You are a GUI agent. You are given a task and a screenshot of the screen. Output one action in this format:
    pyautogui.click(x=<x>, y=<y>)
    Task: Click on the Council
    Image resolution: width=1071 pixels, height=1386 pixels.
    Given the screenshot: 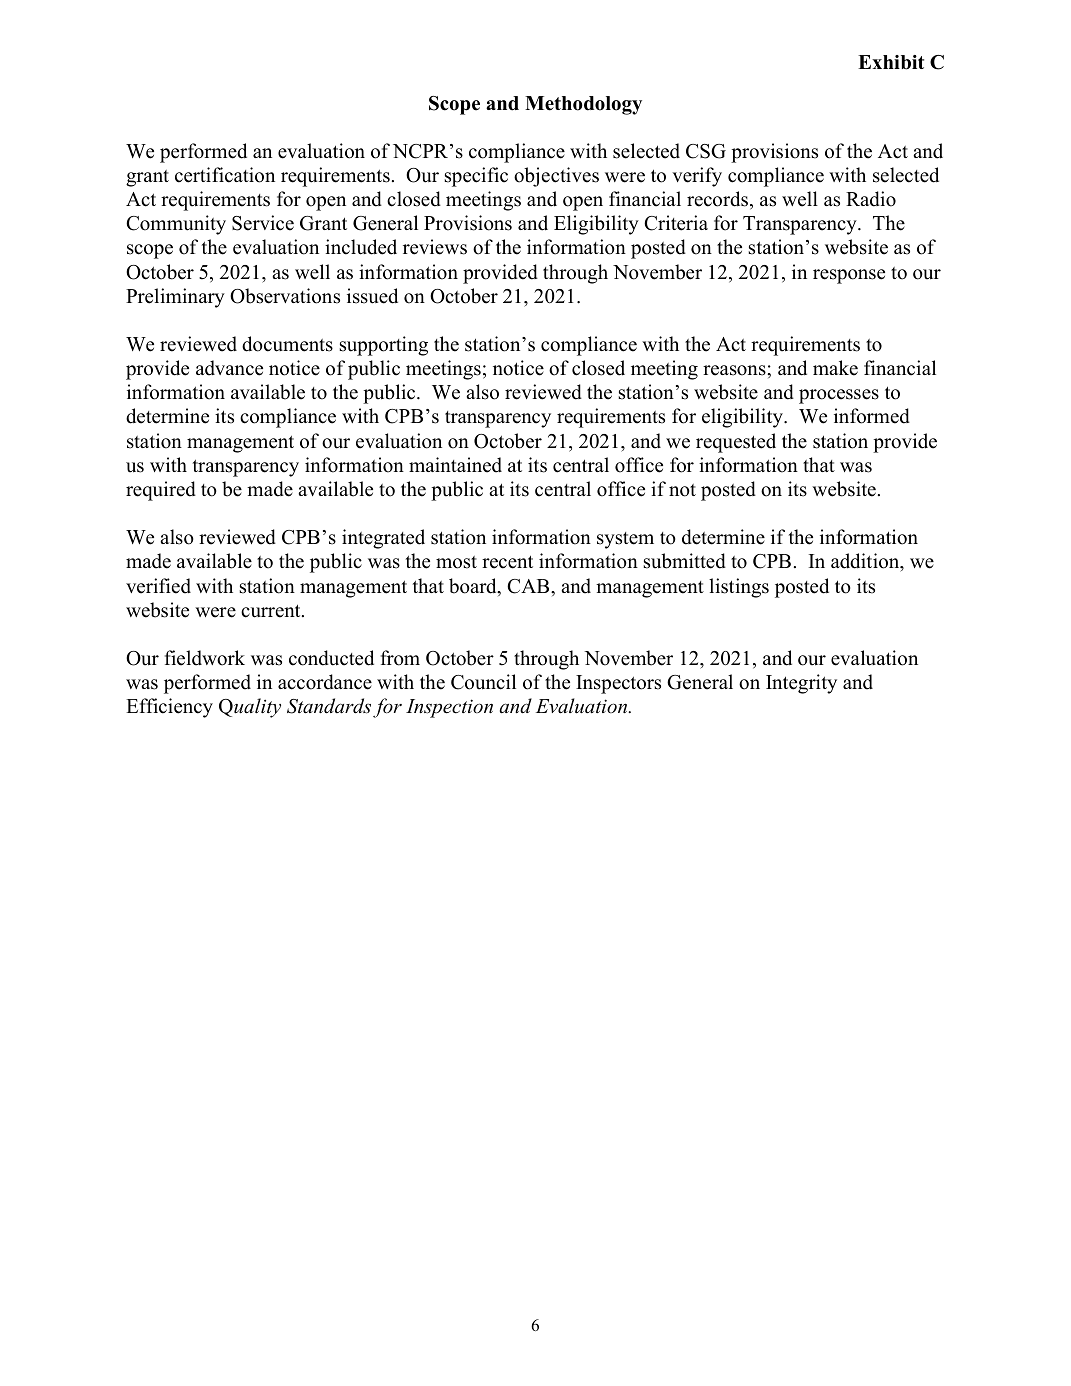 What is the action you would take?
    pyautogui.click(x=483, y=682)
